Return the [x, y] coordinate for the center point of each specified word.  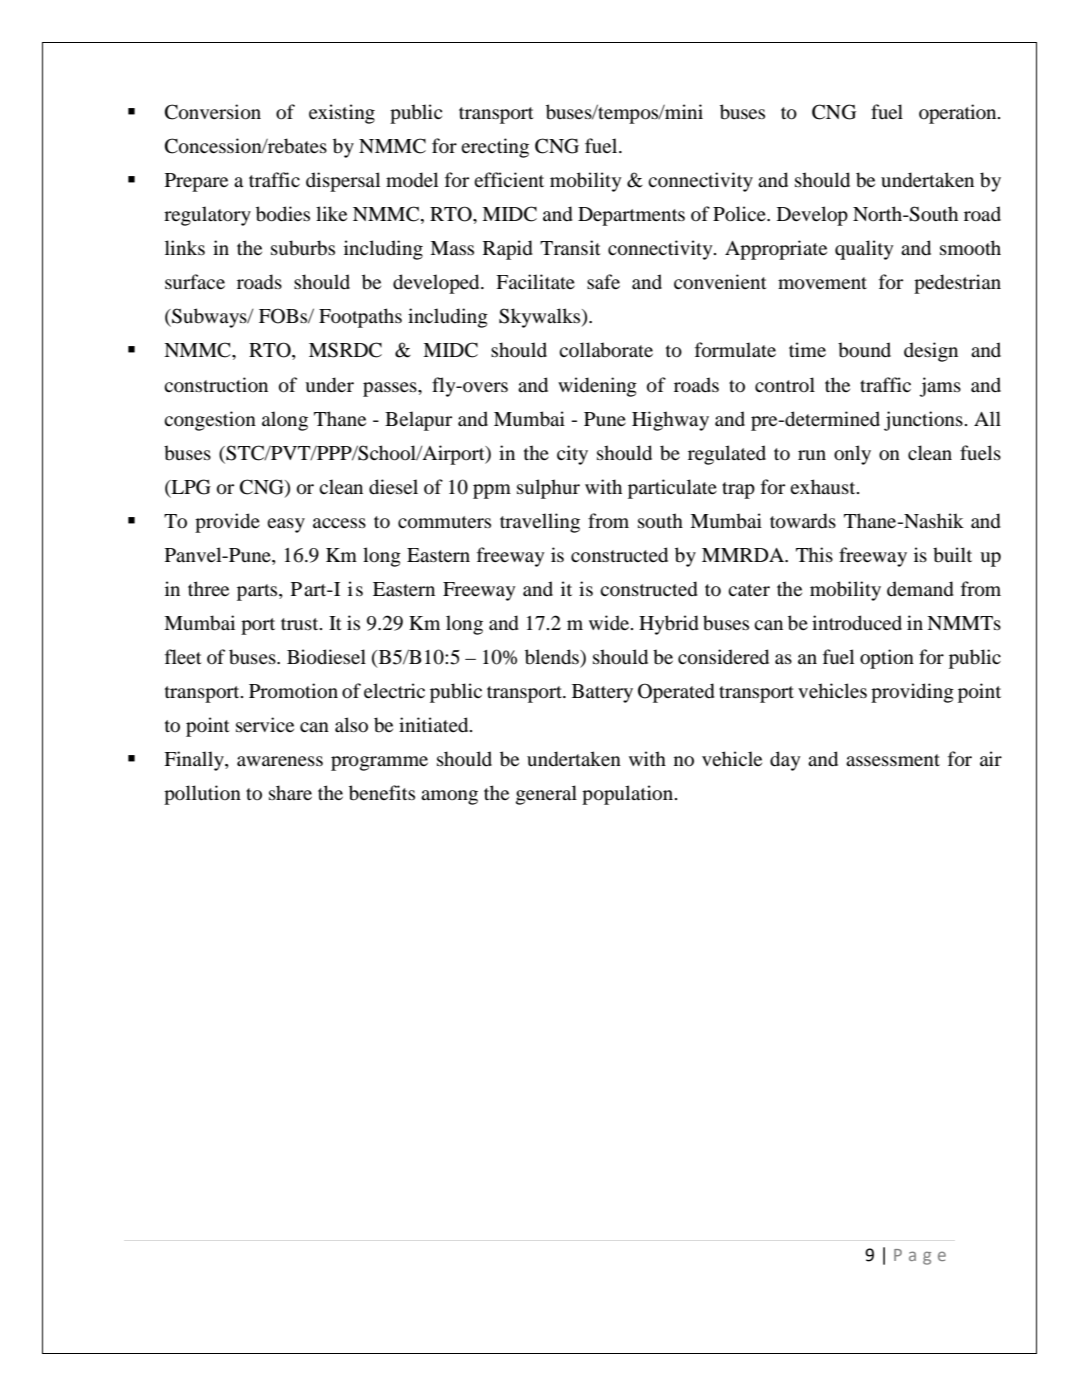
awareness [280, 761]
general [546, 795]
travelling [540, 523]
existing [342, 114]
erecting [495, 148]
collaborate [606, 350]
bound [864, 350]
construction [216, 385]
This [814, 554]
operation [959, 114]
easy [286, 525]
